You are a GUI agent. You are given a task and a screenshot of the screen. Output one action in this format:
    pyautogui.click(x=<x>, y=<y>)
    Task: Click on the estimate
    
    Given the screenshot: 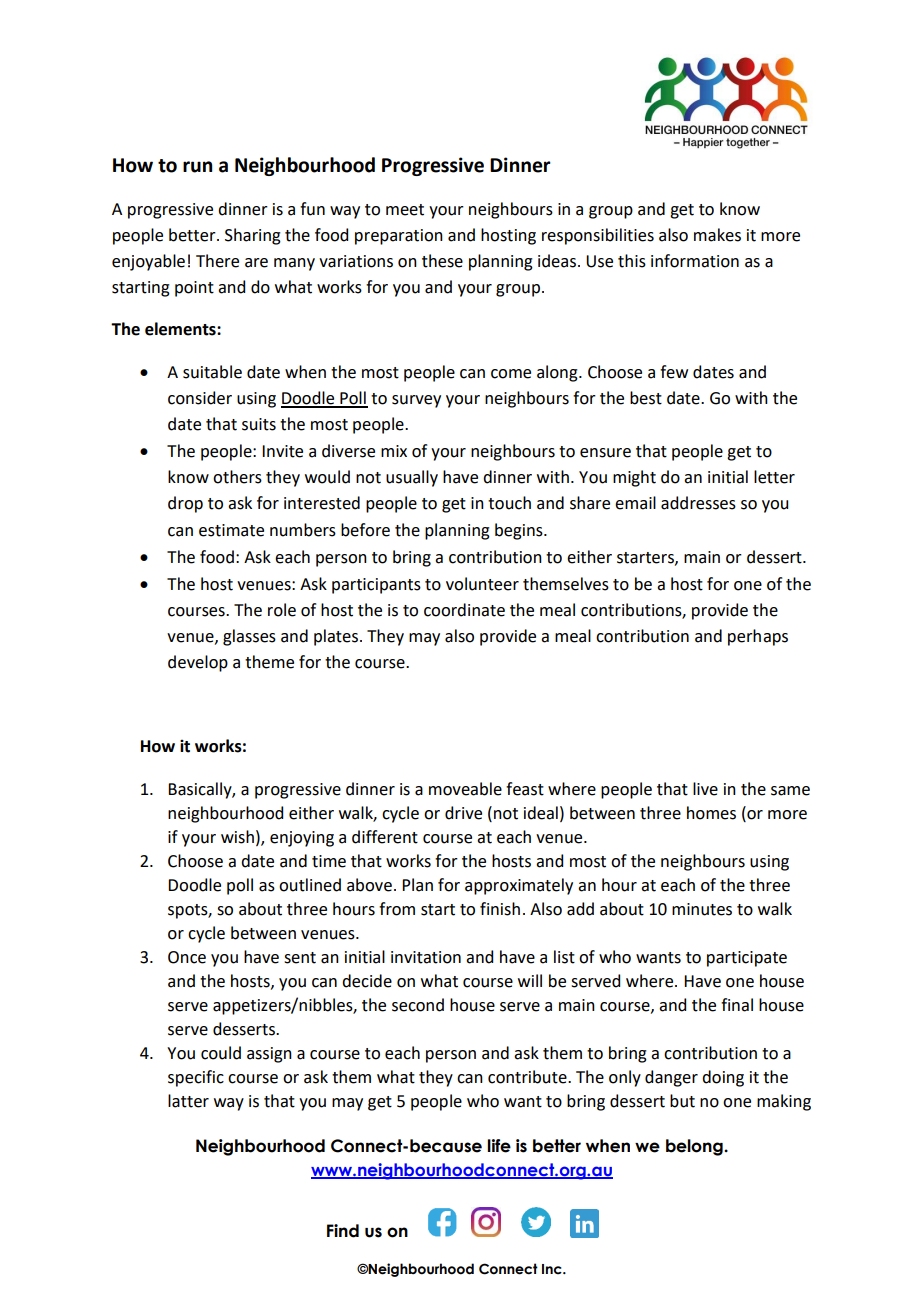 What is the action you would take?
    pyautogui.click(x=231, y=530)
